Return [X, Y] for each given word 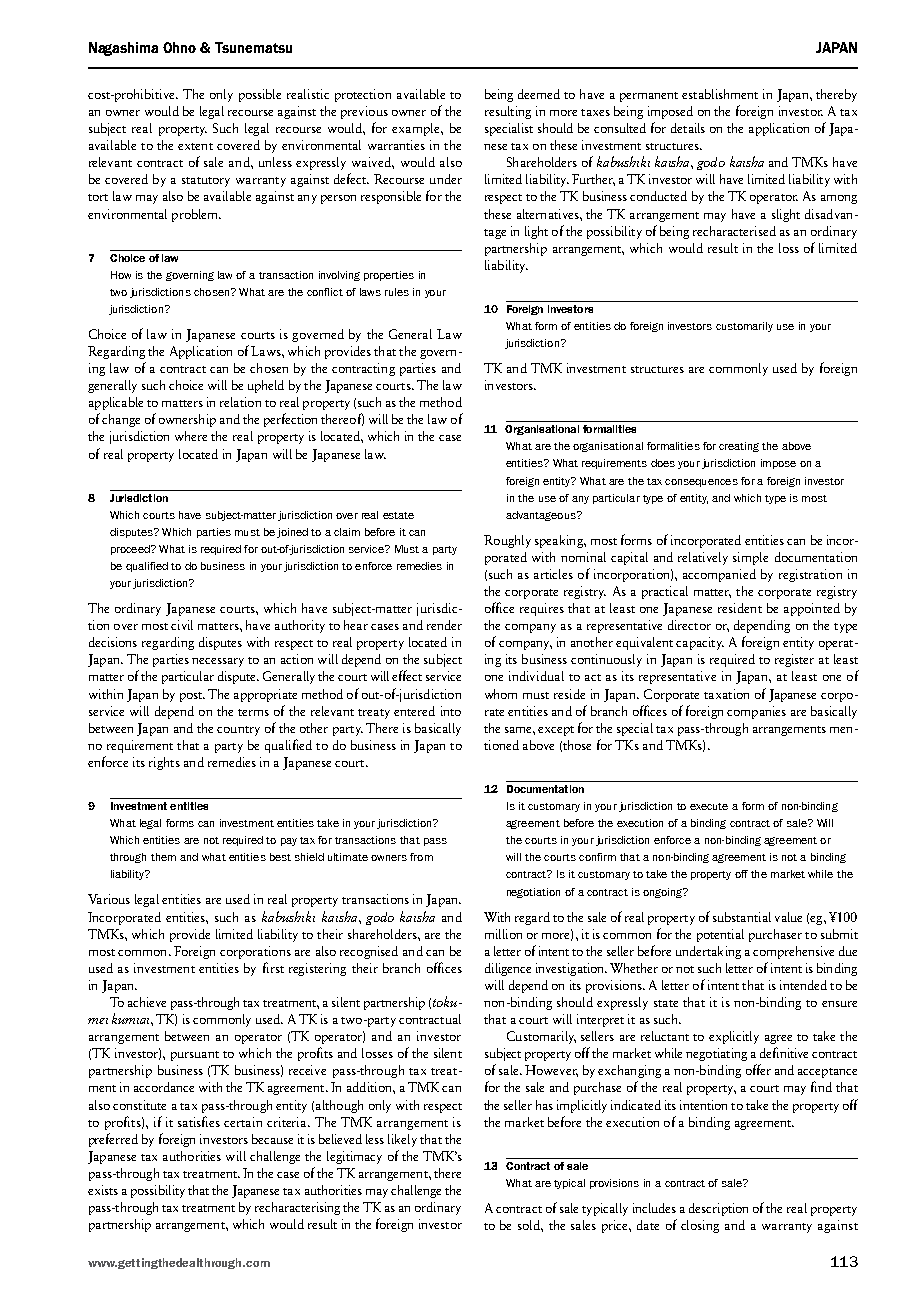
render [444, 625]
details [688, 128]
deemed [539, 94]
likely [402, 1140]
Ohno [179, 47]
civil [182, 625]
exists [103, 1190]
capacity [700, 643]
